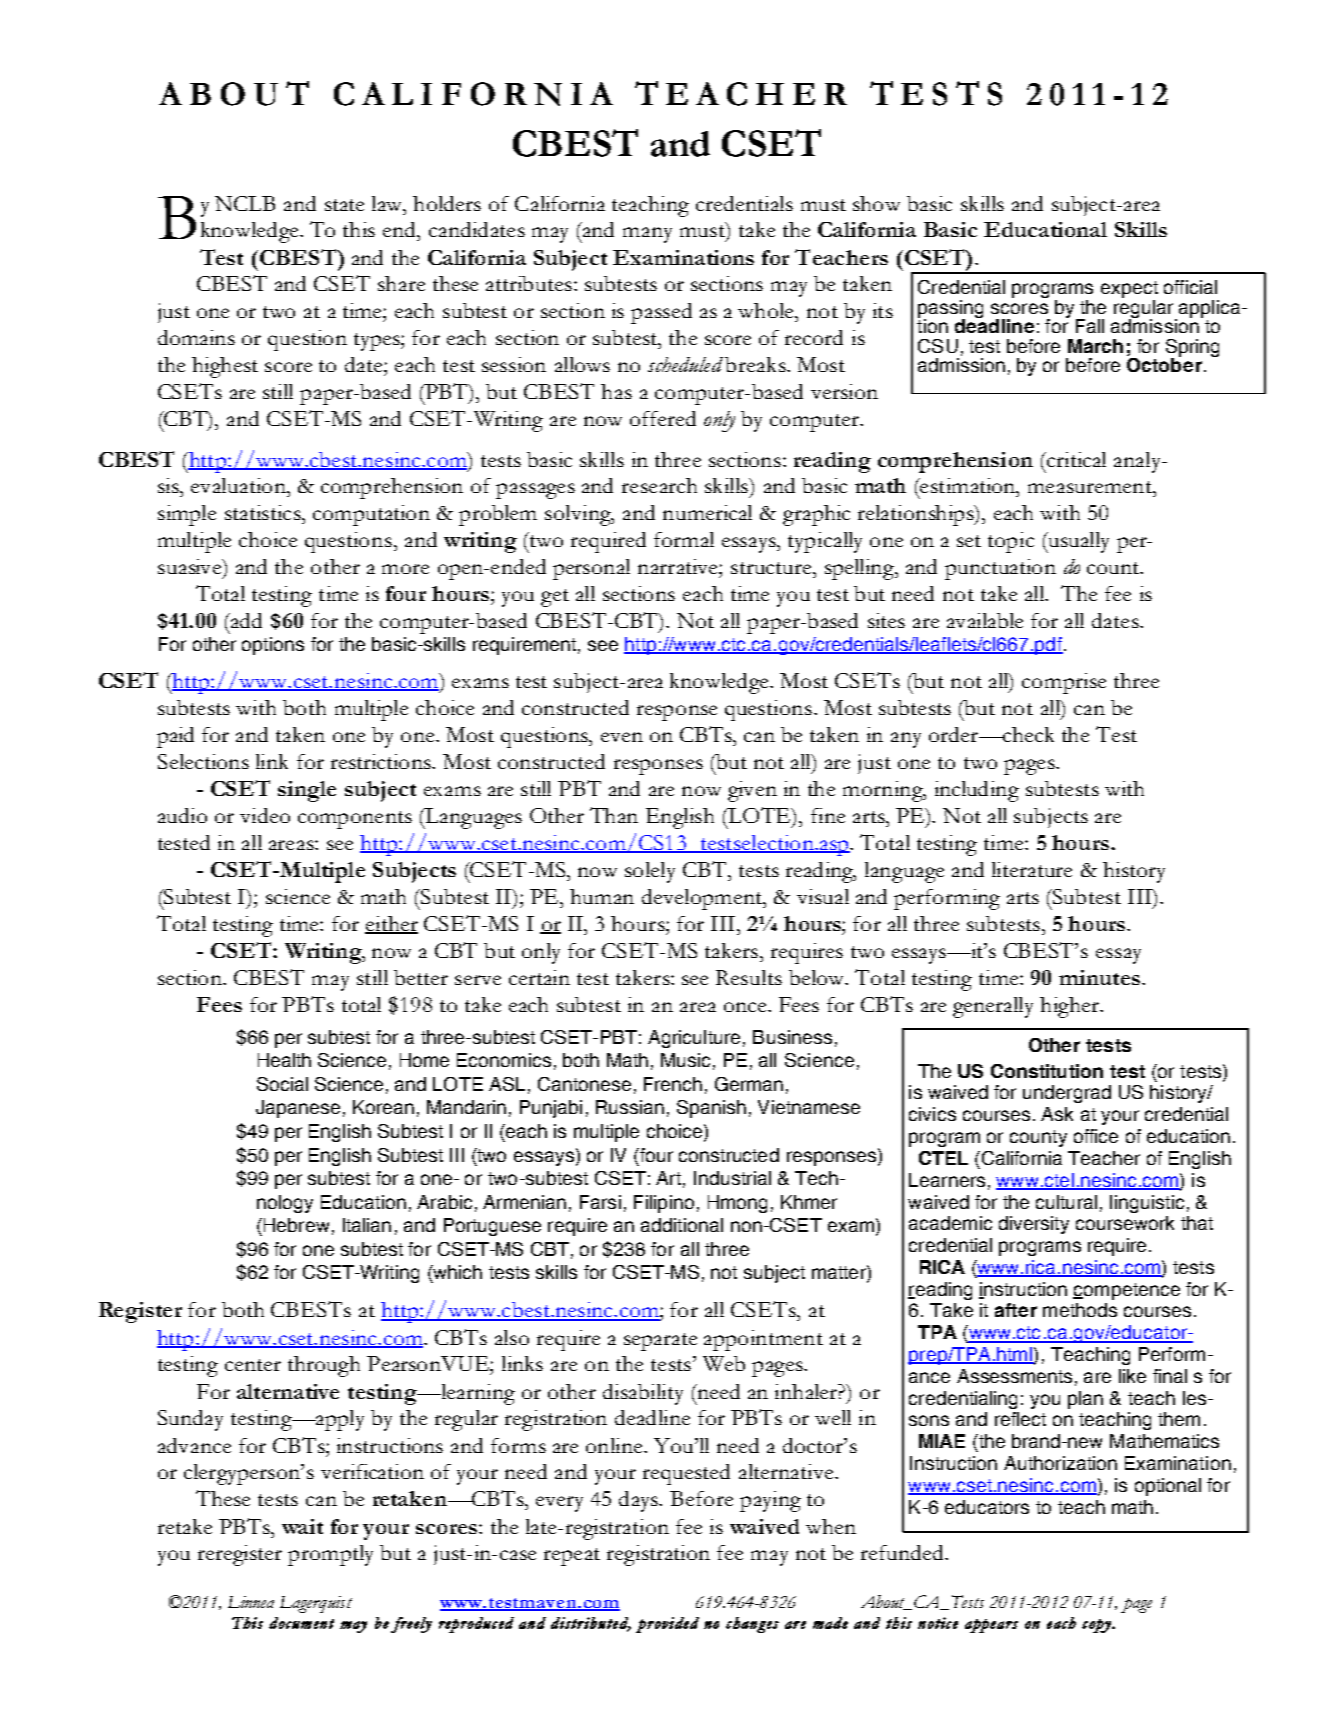 This screenshot has width=1334, height=1727. Describe the element at coordinates (679, 566) in the screenshot. I see `narrative` at that location.
